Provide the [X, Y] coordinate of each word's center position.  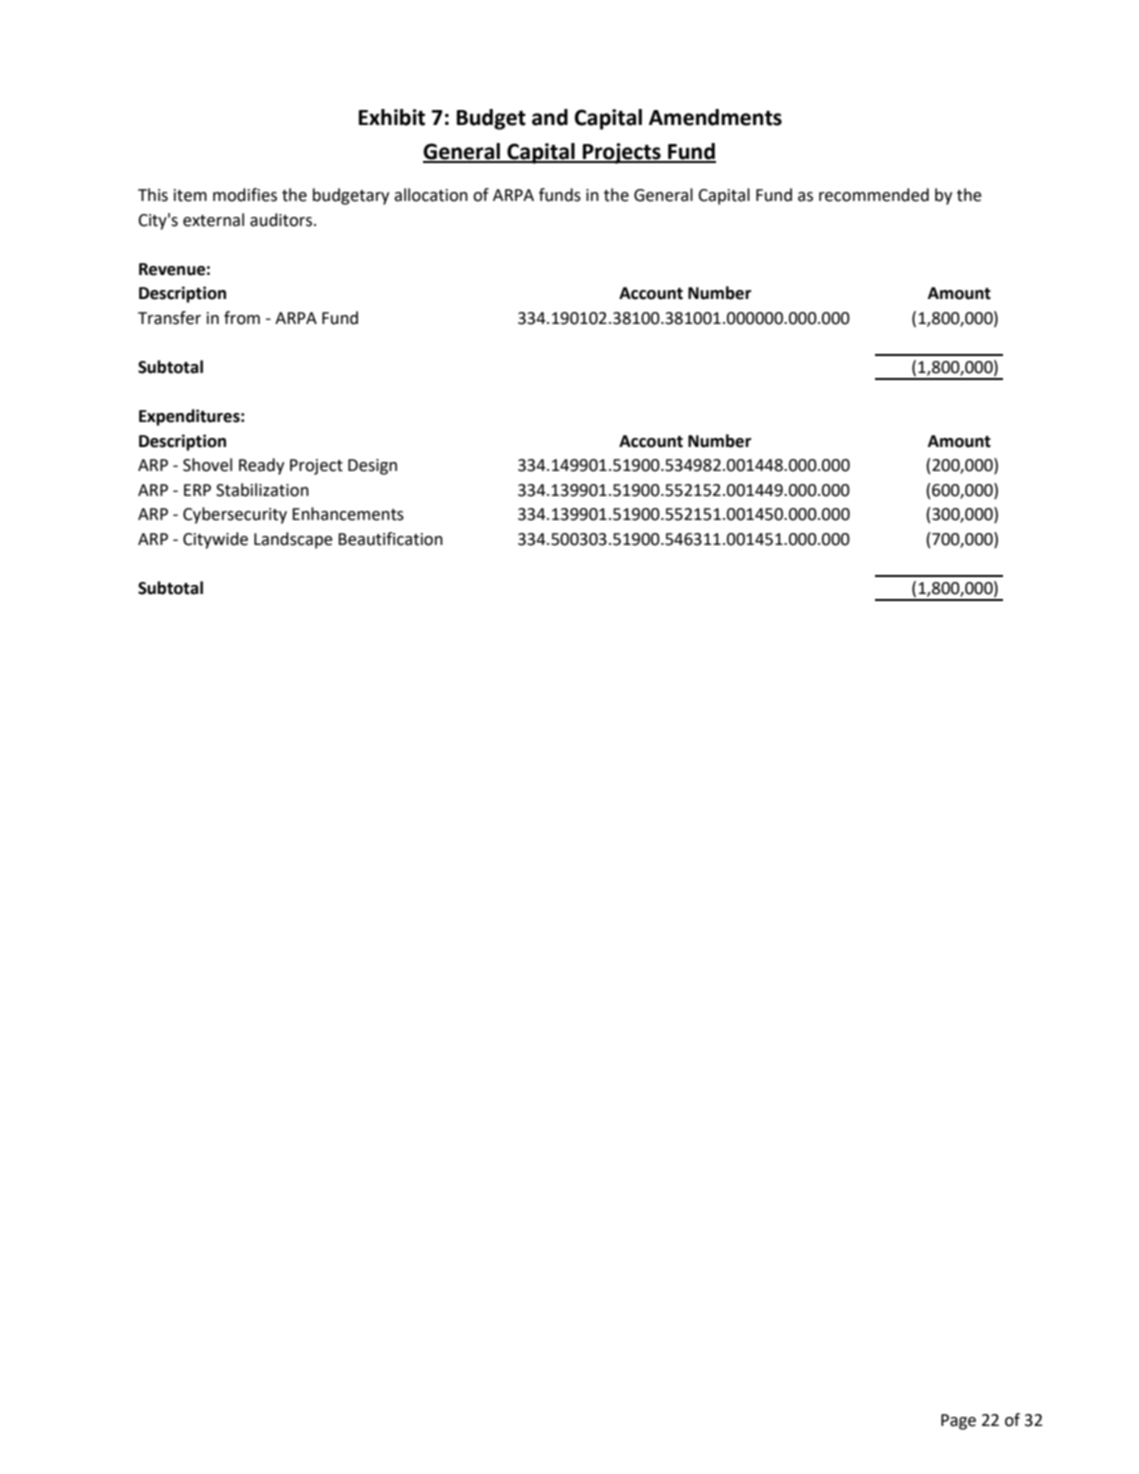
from [242, 318]
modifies [245, 195]
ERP [197, 490]
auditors [282, 220]
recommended [874, 195]
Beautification [390, 539]
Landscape [293, 540]
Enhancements [348, 514]
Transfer [169, 318]
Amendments [715, 117]
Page [958, 1422]
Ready [261, 466]
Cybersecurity [235, 515]
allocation [431, 195]
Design [372, 467]
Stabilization [262, 490]
